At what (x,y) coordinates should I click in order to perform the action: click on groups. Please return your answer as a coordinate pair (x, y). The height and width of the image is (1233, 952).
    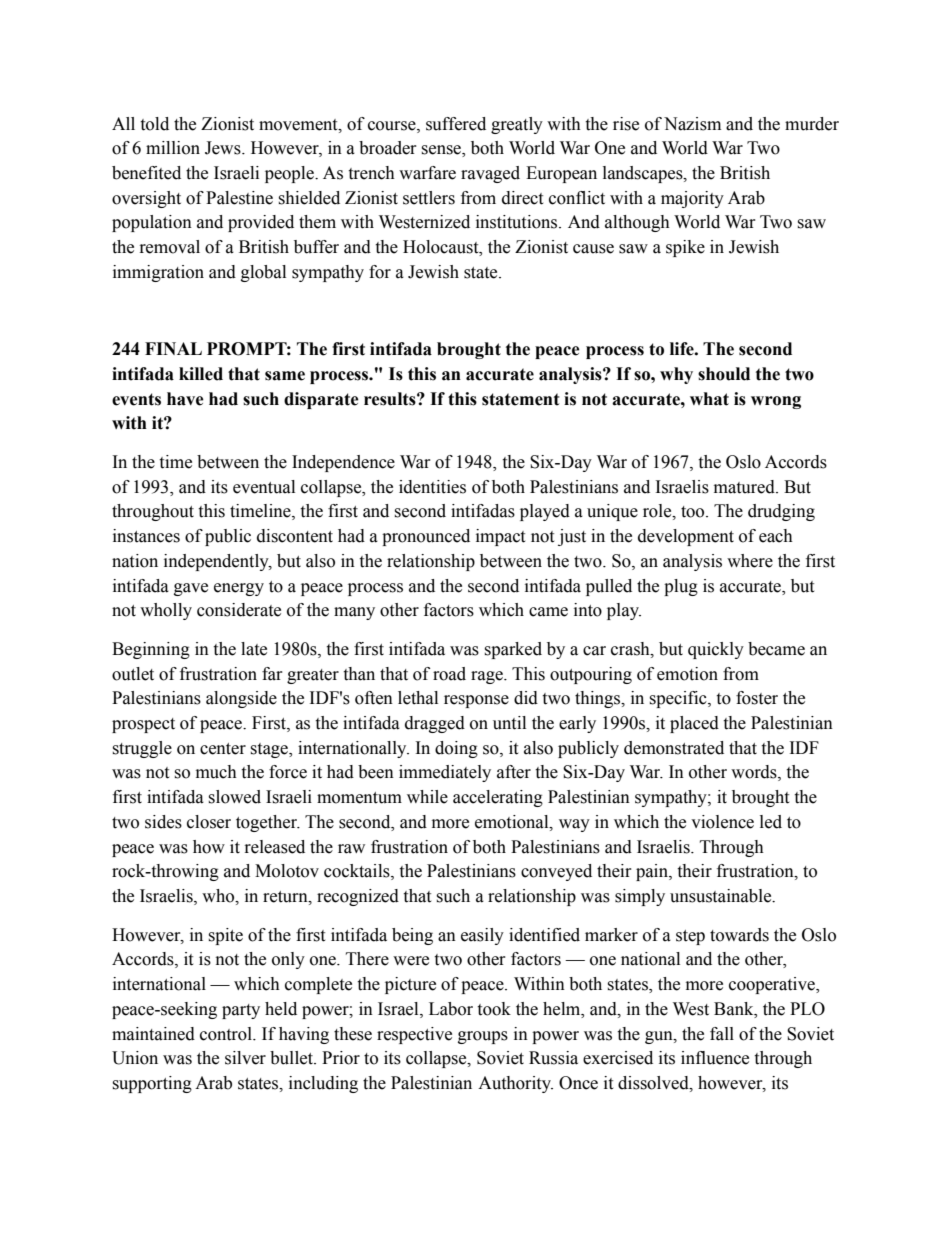
    Looking at the image, I should click on (483, 1037).
